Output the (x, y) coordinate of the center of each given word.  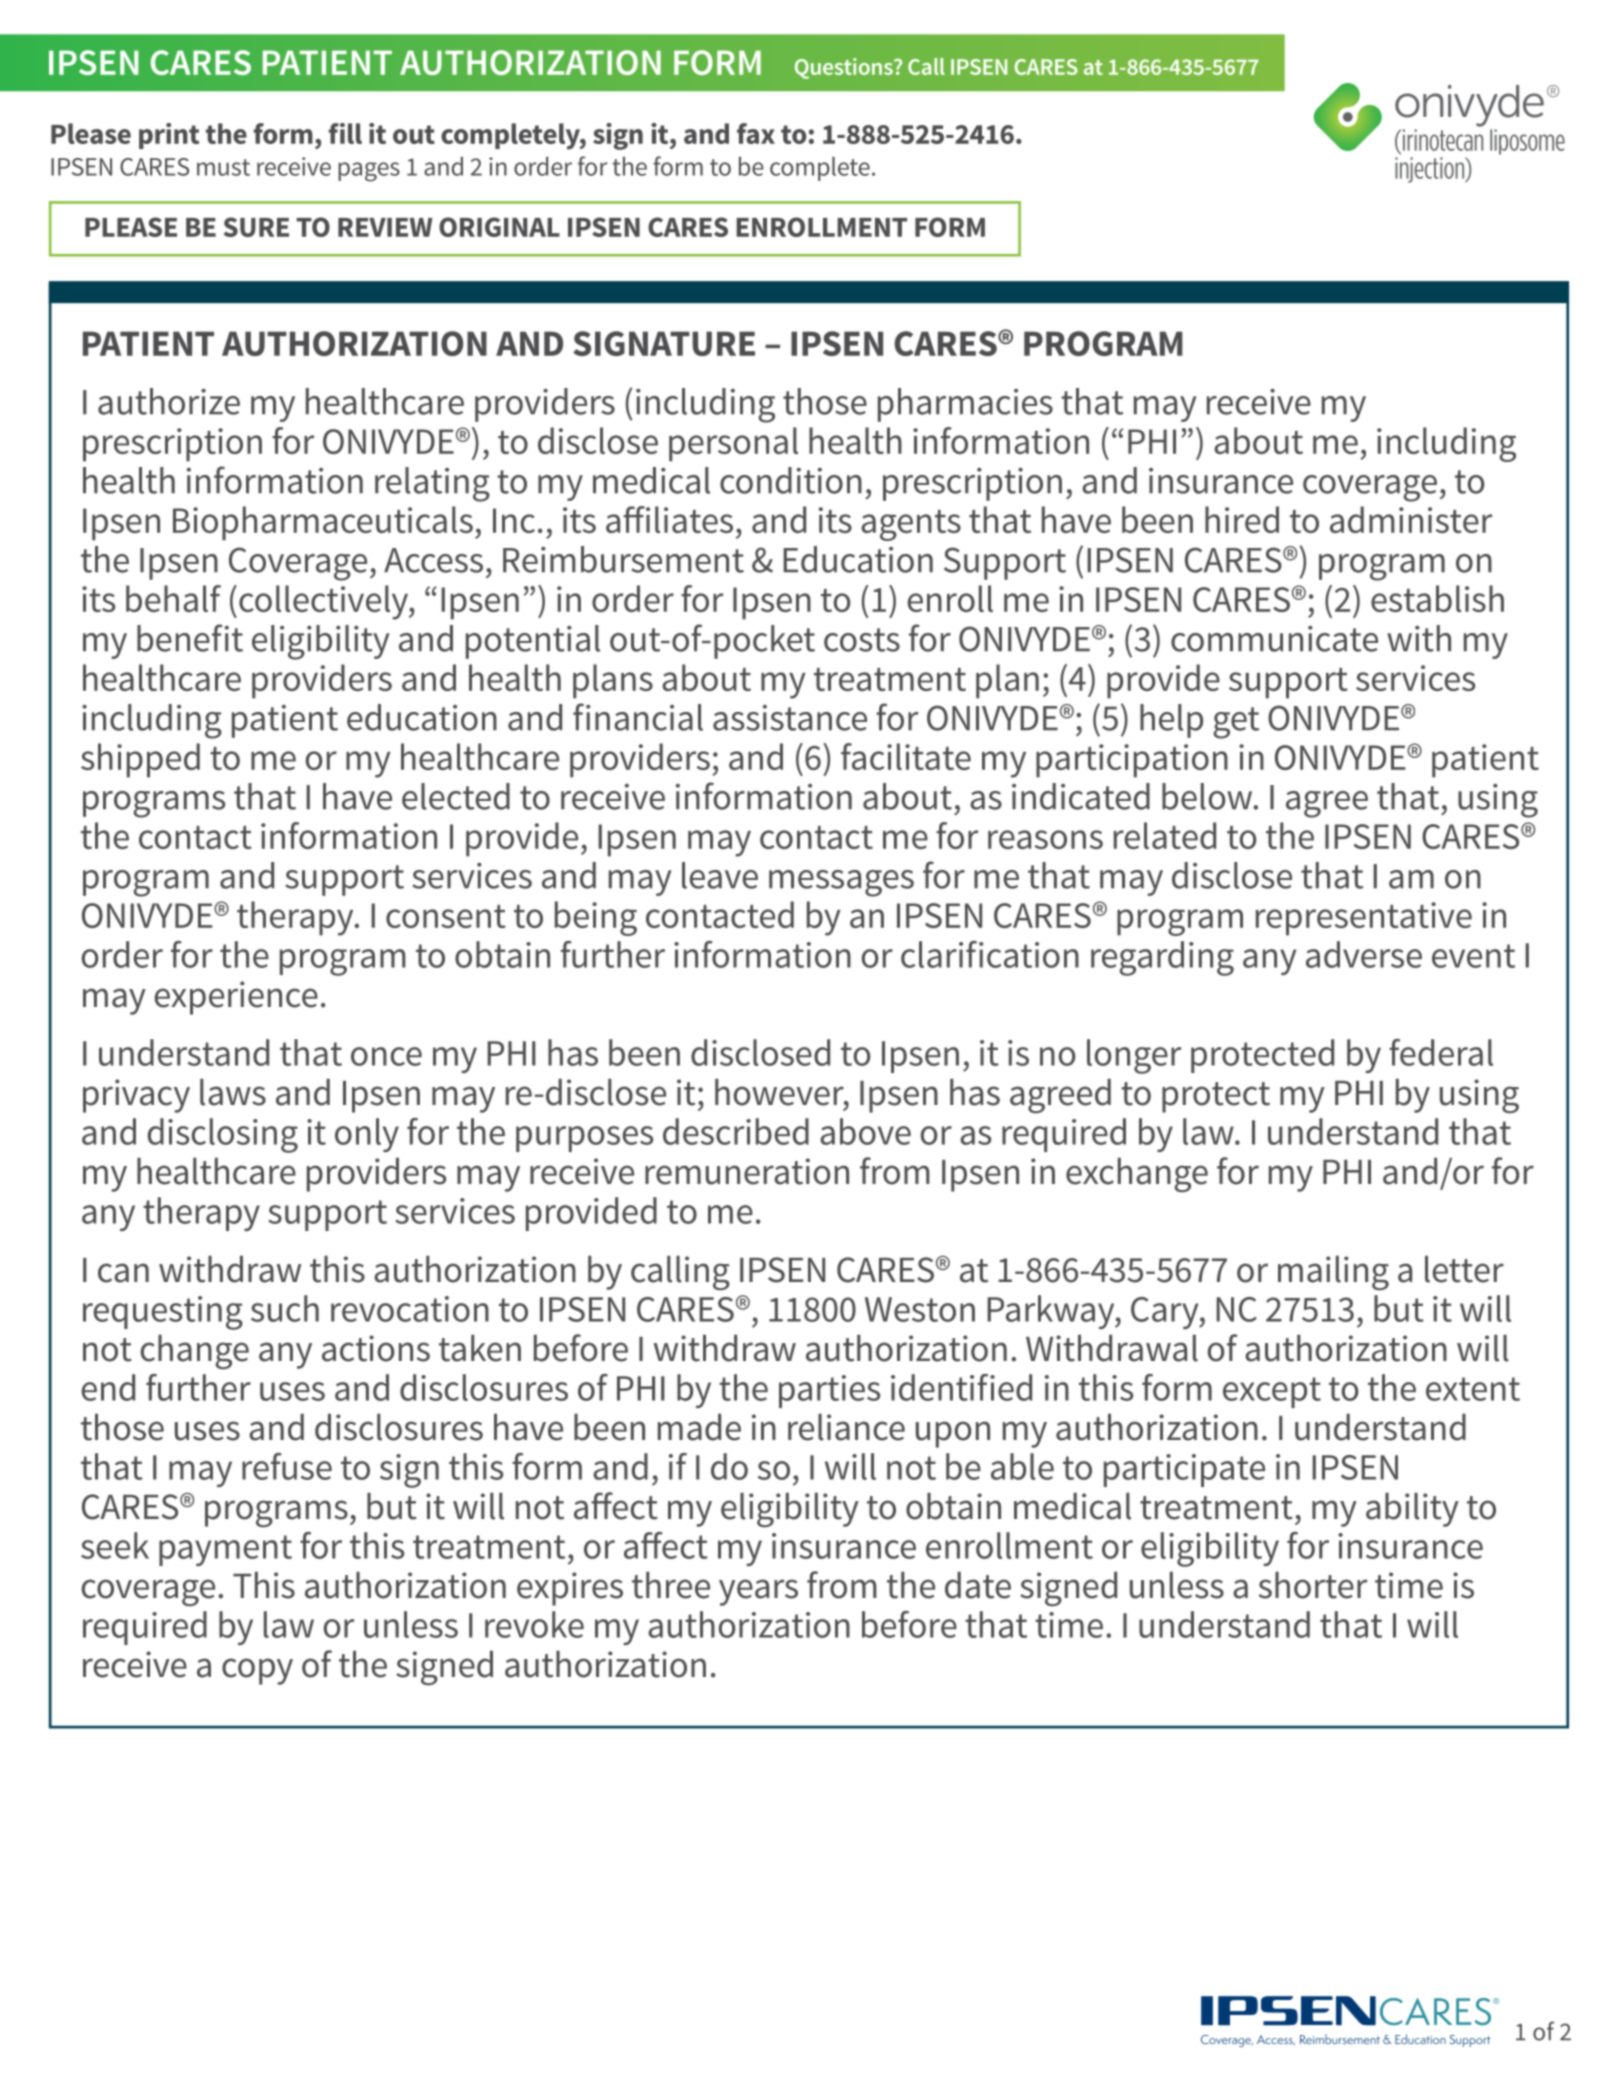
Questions (845, 68)
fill (345, 133)
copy (257, 1671)
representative (1364, 919)
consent (445, 916)
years (758, 1592)
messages (841, 883)
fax (756, 133)
